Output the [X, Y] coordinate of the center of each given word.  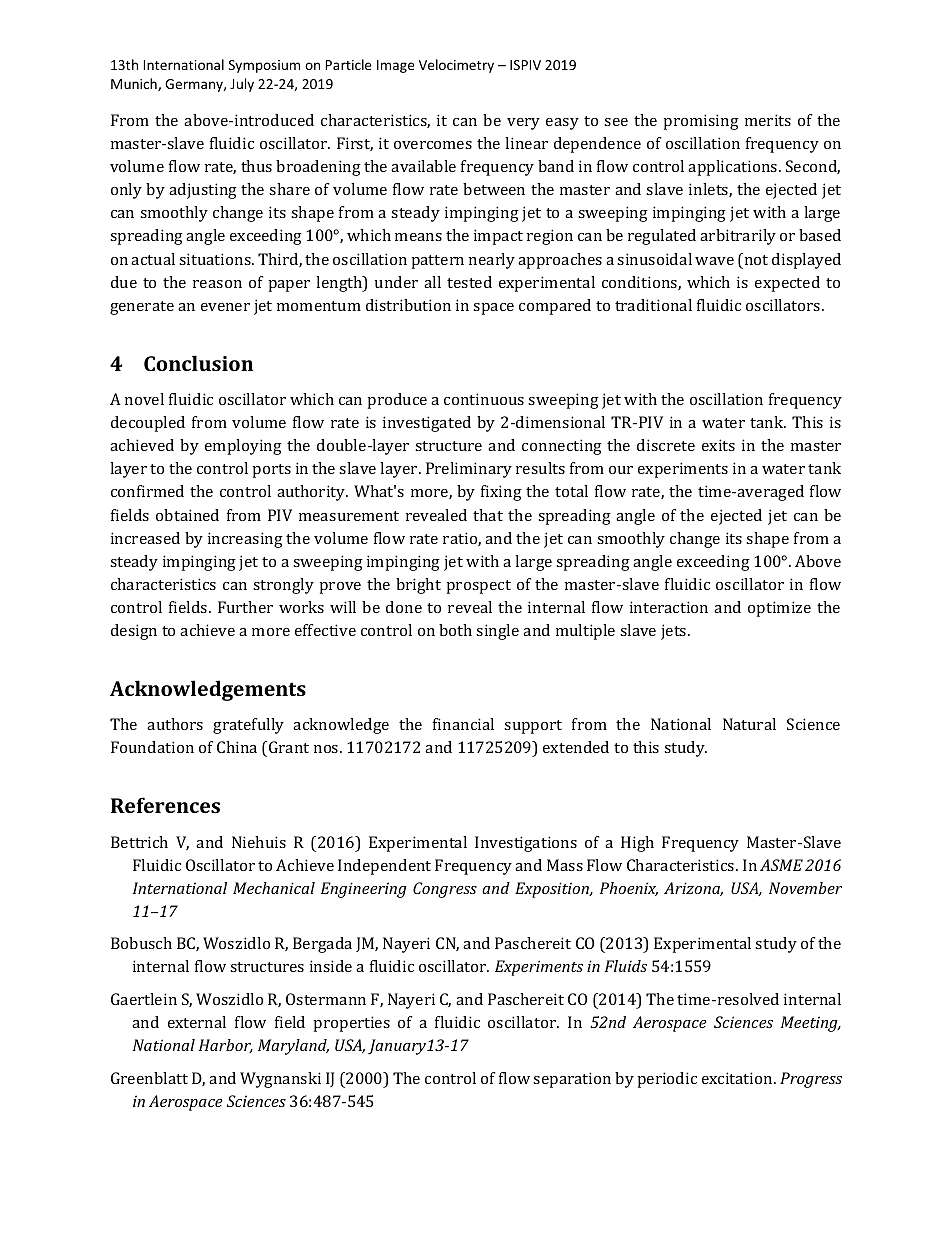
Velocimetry [456, 66]
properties [351, 1024]
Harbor [226, 1046]
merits [768, 120]
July [242, 85]
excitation [738, 1078]
